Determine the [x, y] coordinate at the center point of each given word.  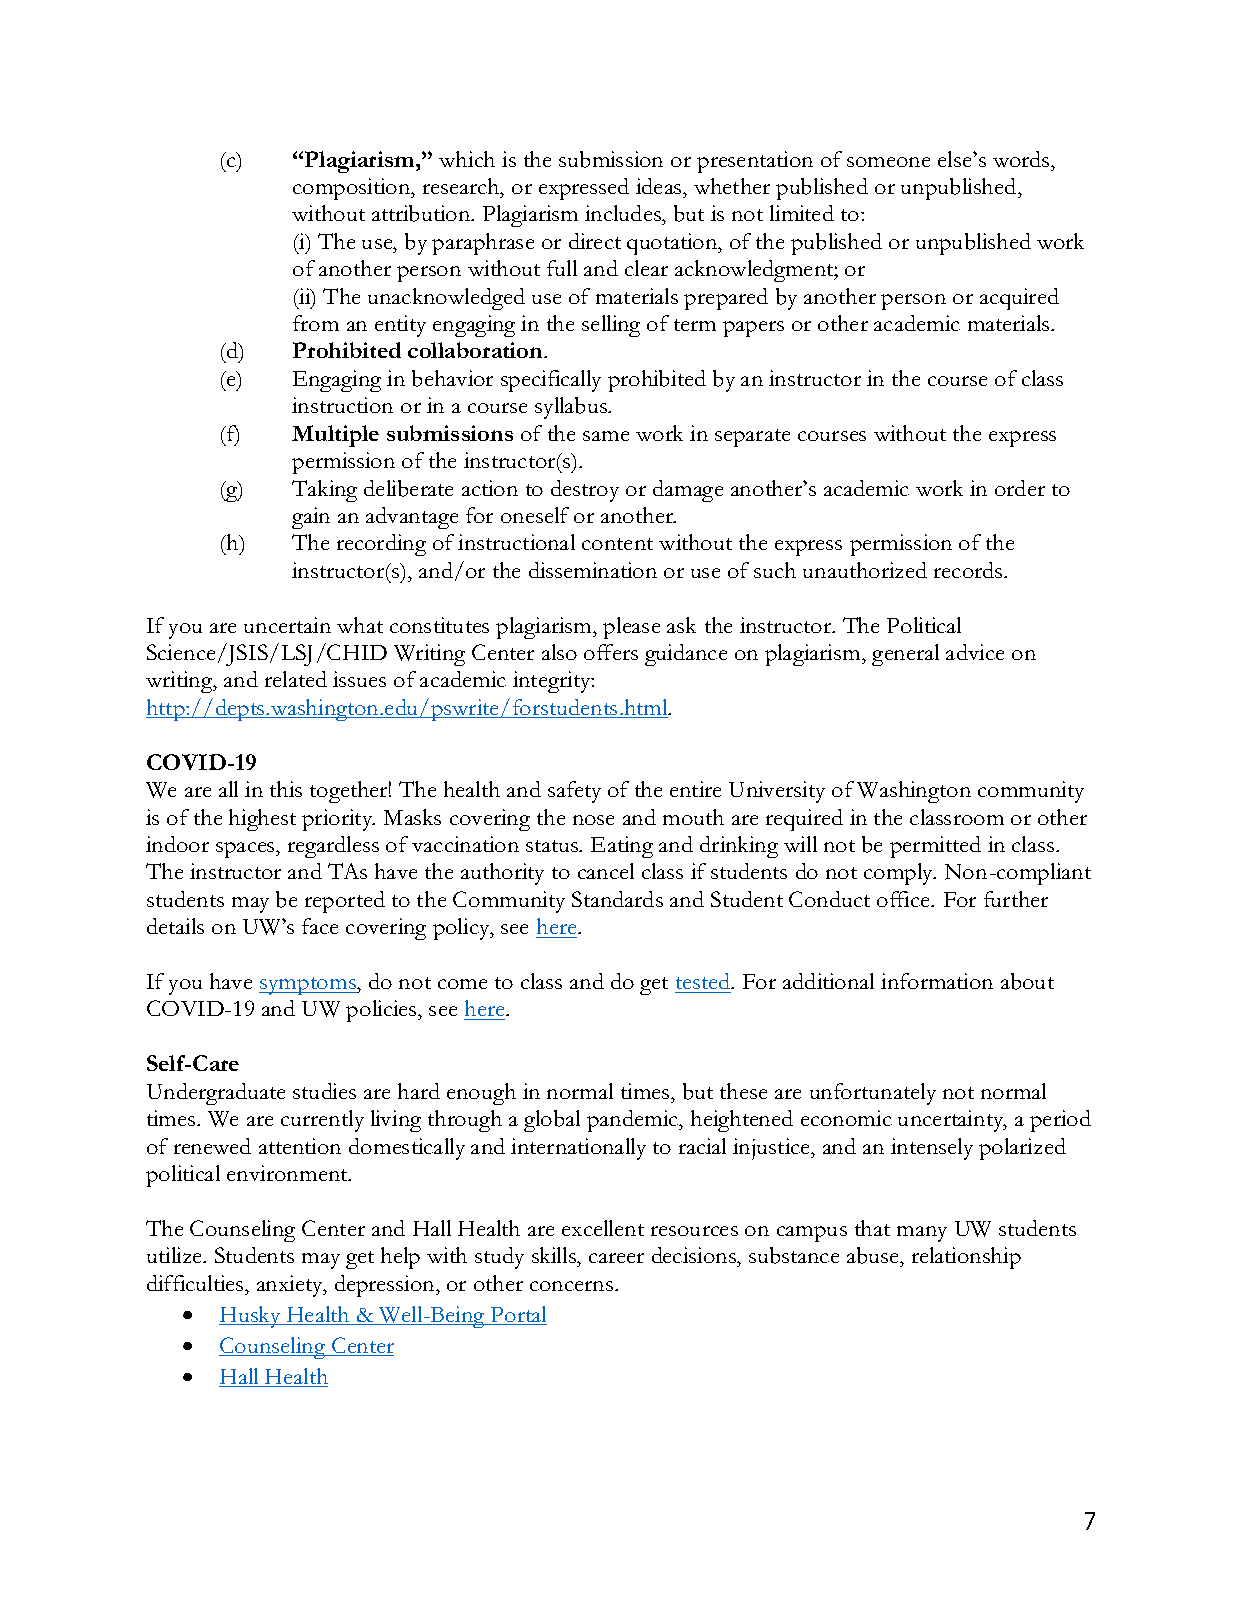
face [320, 926]
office [905, 899]
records [969, 570]
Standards [617, 899]
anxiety [291, 1286]
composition [353, 189]
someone [888, 162]
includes [624, 215]
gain [311, 518]
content [617, 544]
